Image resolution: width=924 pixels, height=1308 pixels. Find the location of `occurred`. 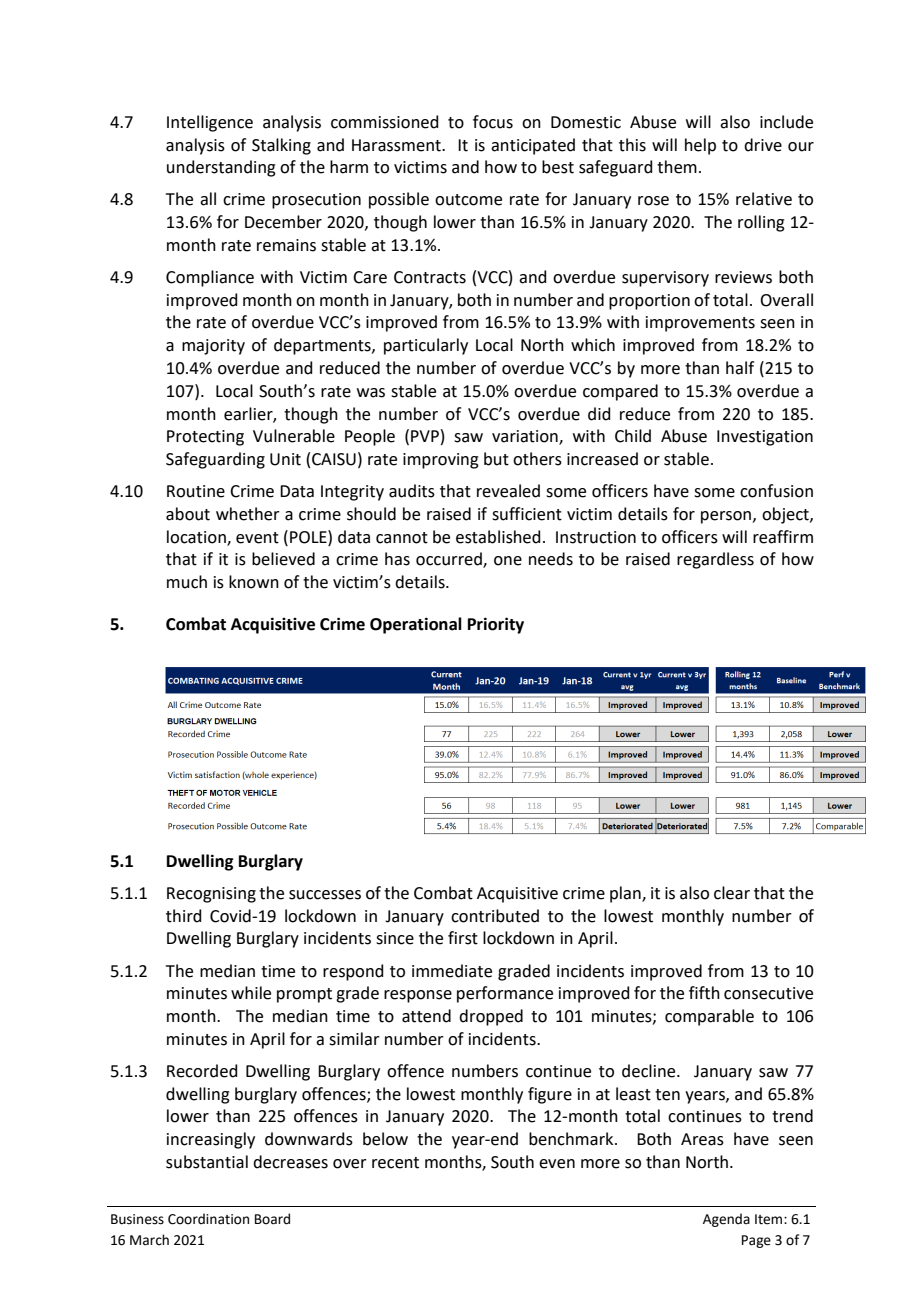

occurred is located at coordinates (450, 560).
